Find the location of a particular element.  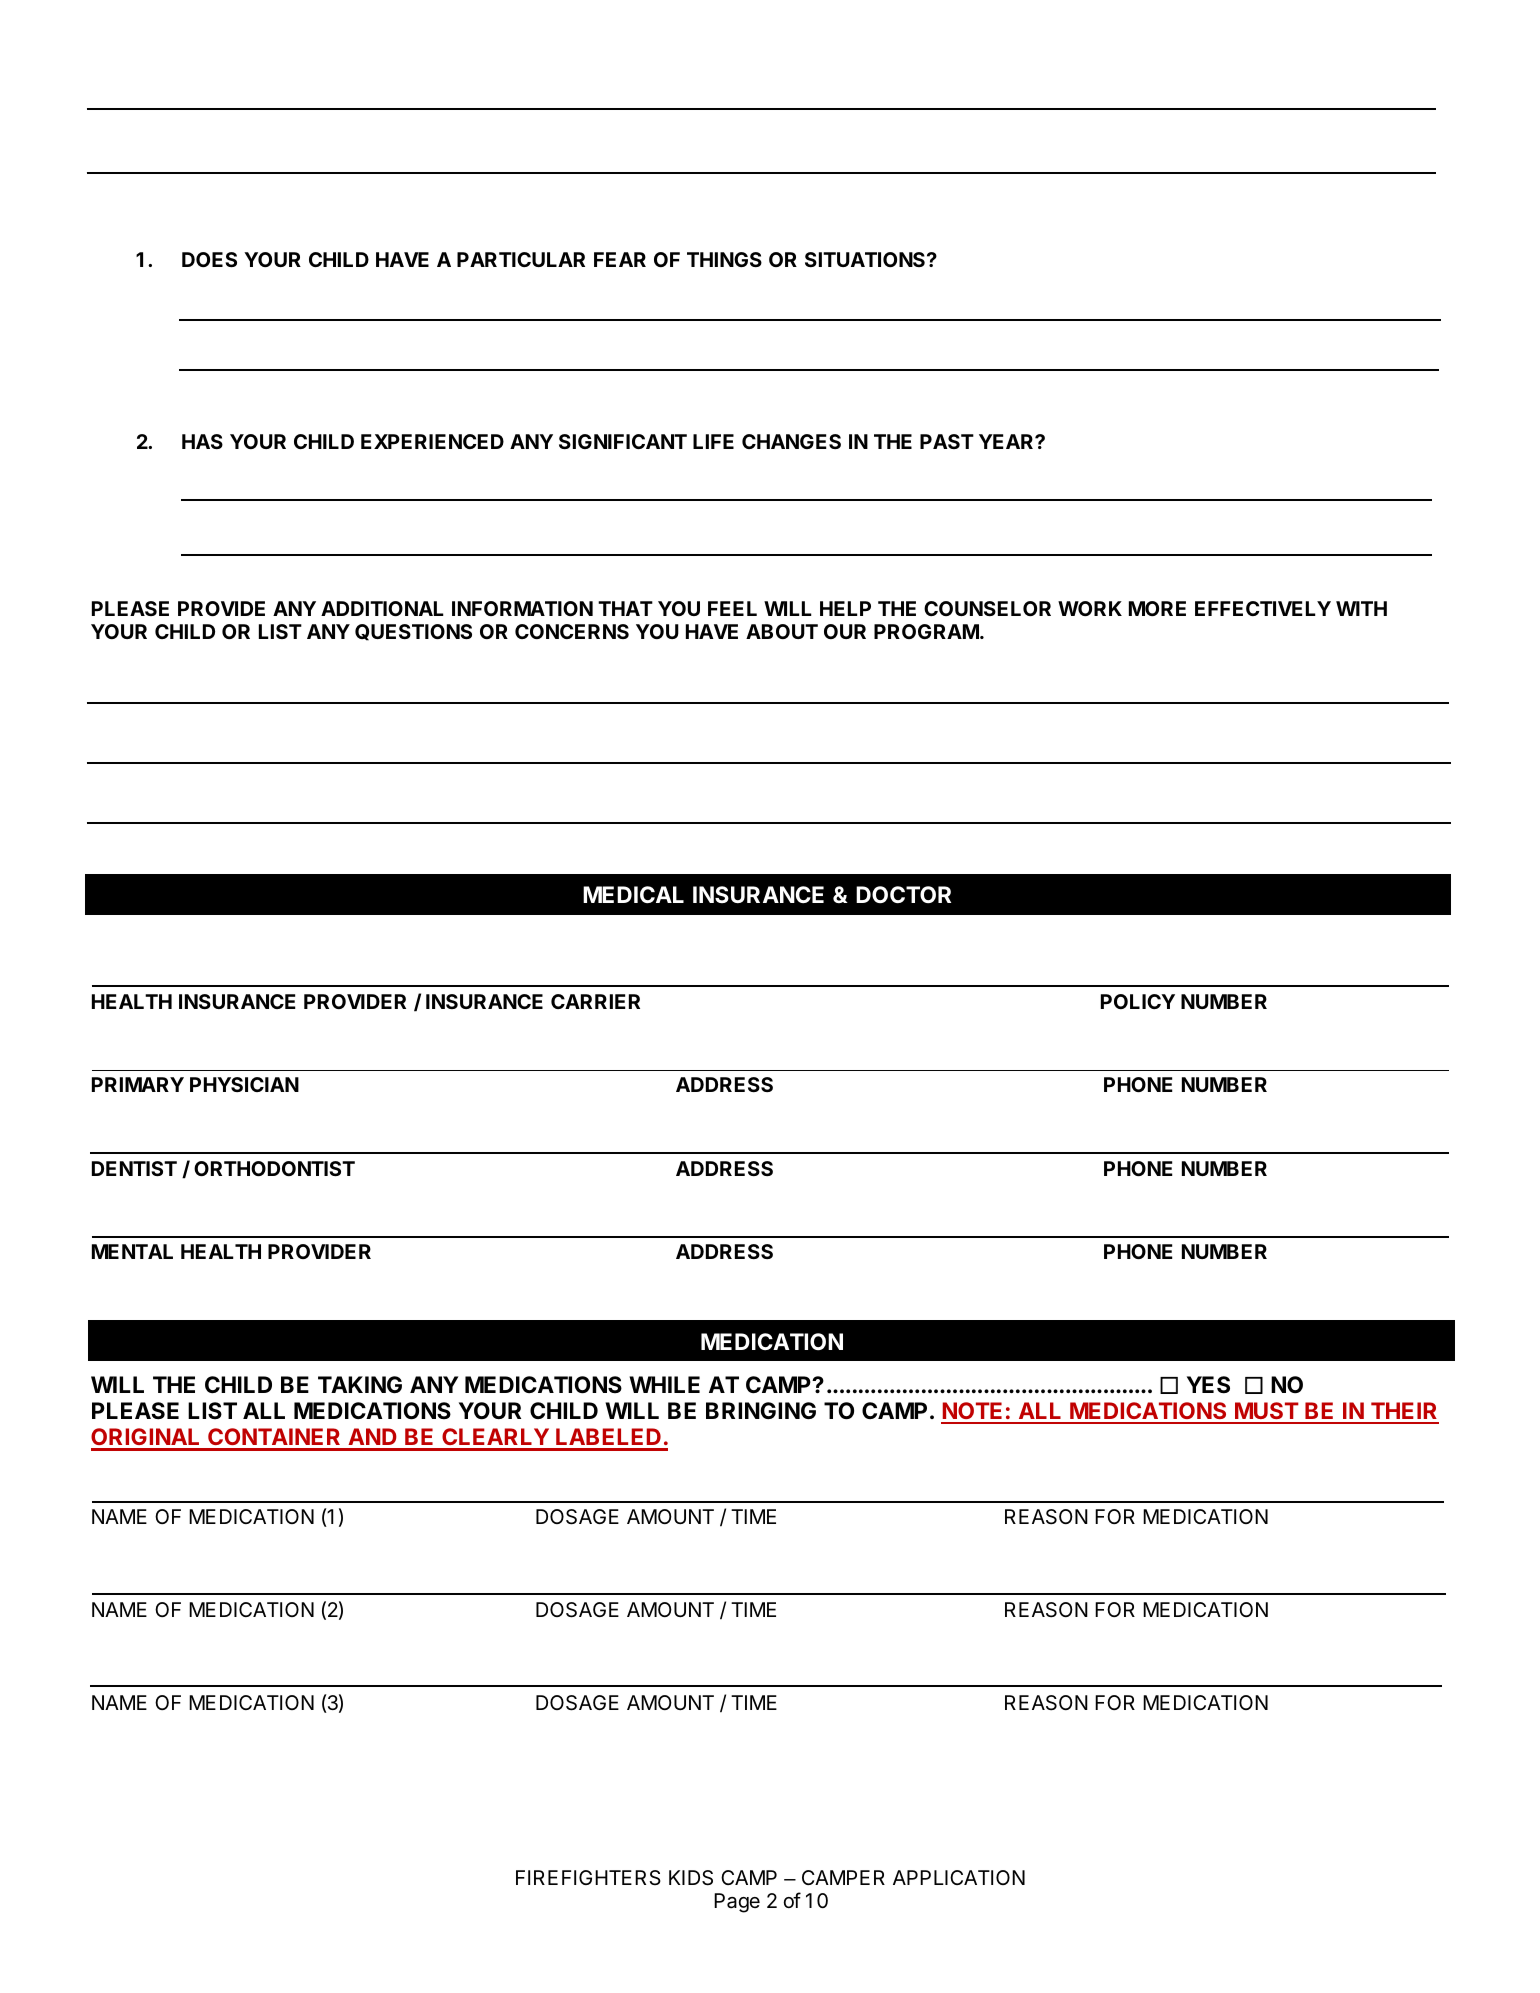

POLICY is located at coordinates (1138, 1001).
